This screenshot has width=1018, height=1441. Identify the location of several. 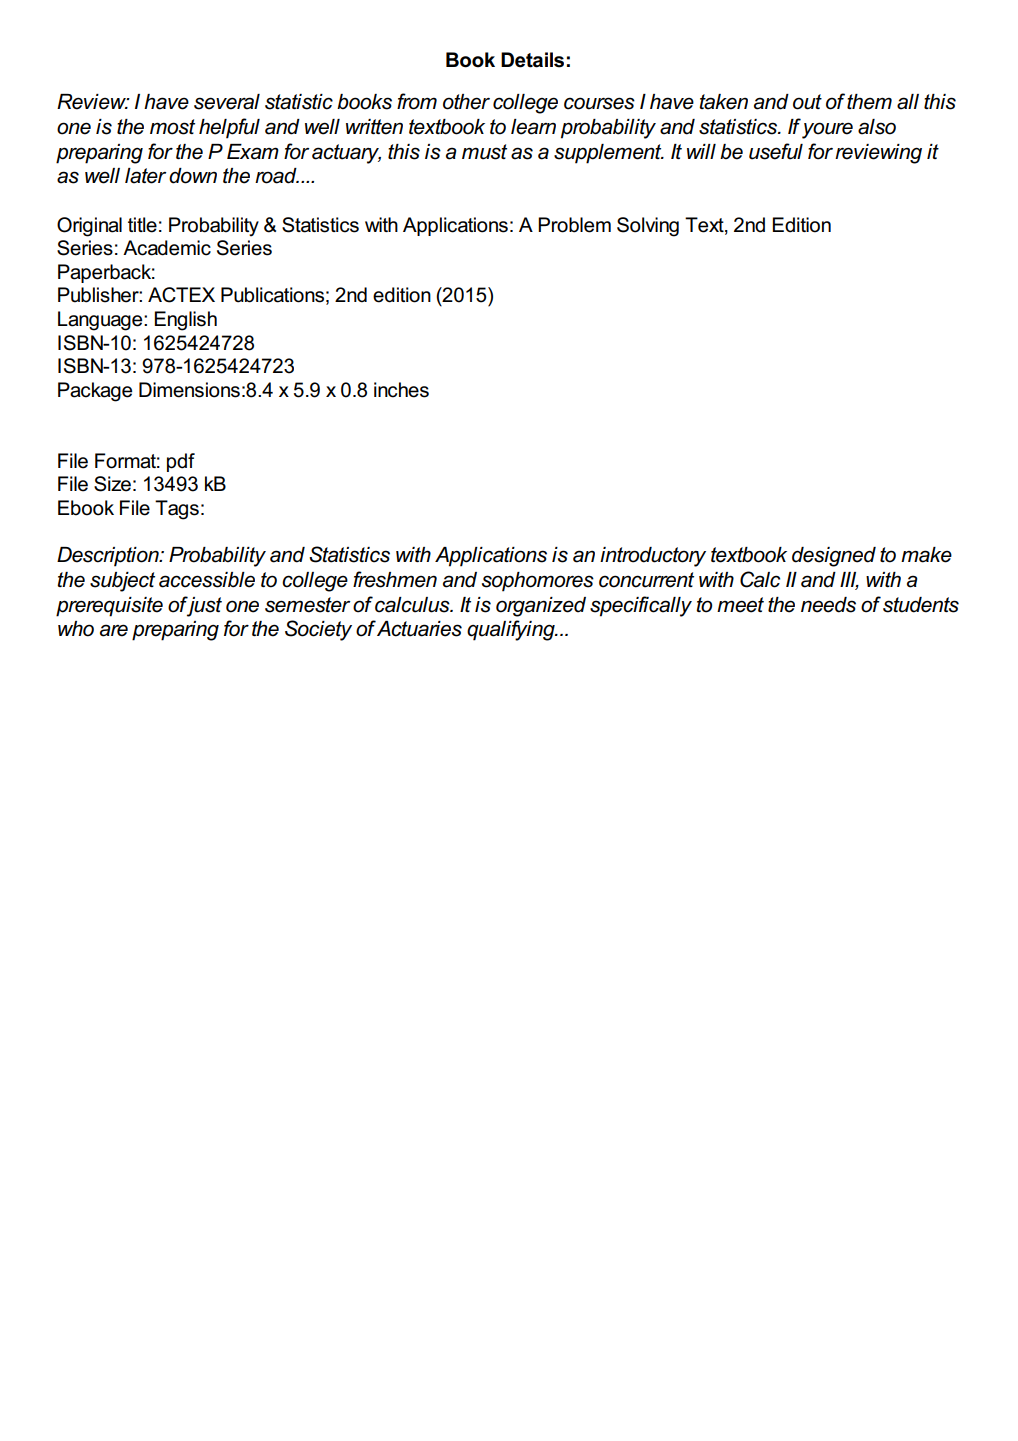
(227, 102).
